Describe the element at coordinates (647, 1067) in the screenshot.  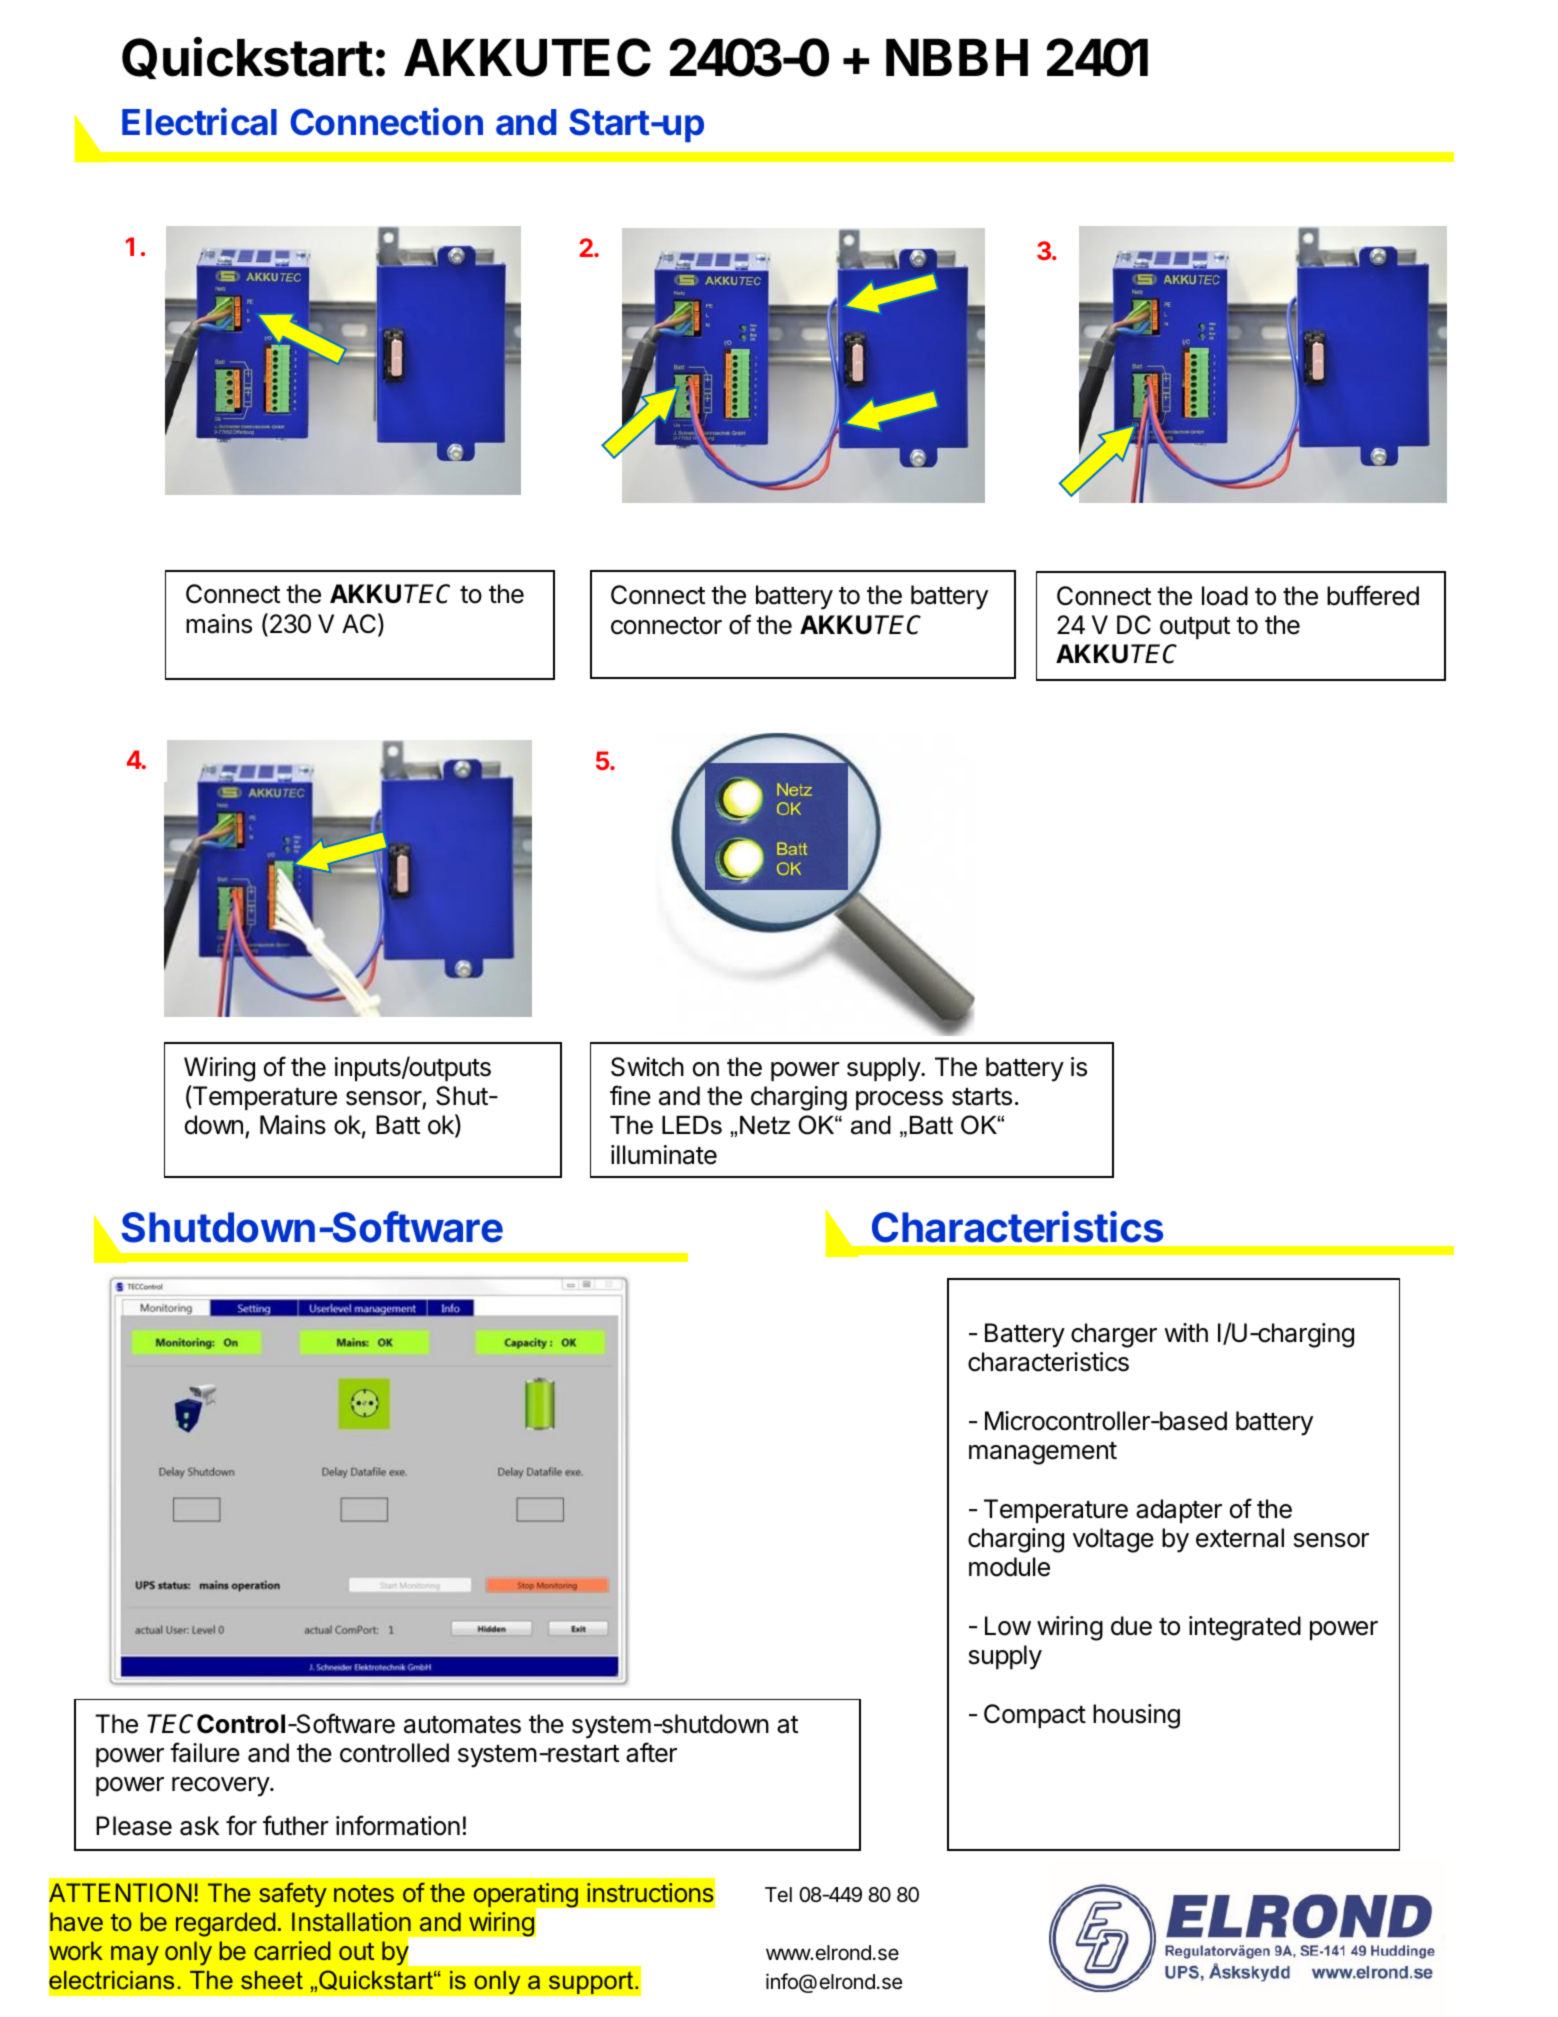
I see `Switch` at that location.
